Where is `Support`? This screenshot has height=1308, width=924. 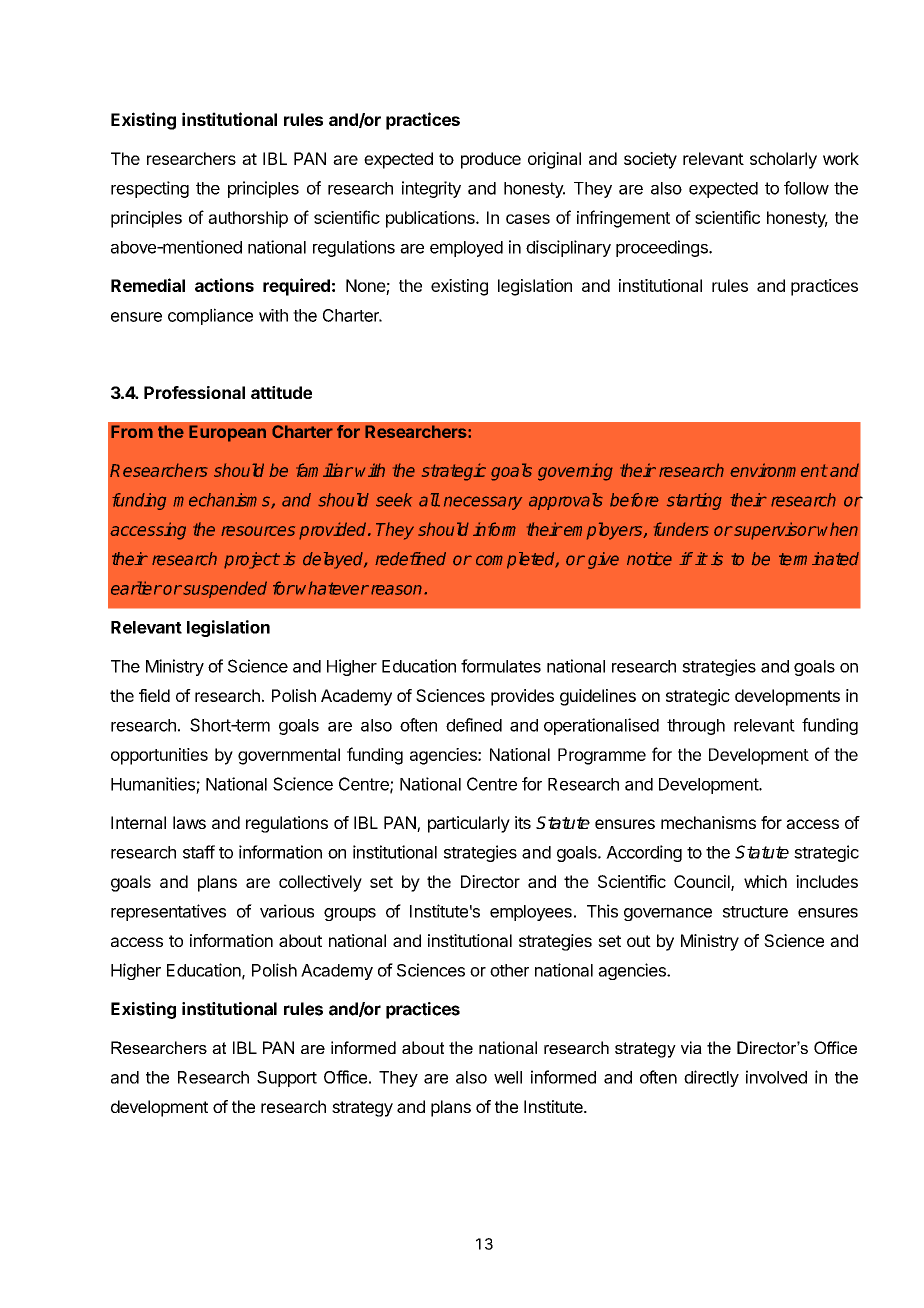 Support is located at coordinates (287, 1079).
